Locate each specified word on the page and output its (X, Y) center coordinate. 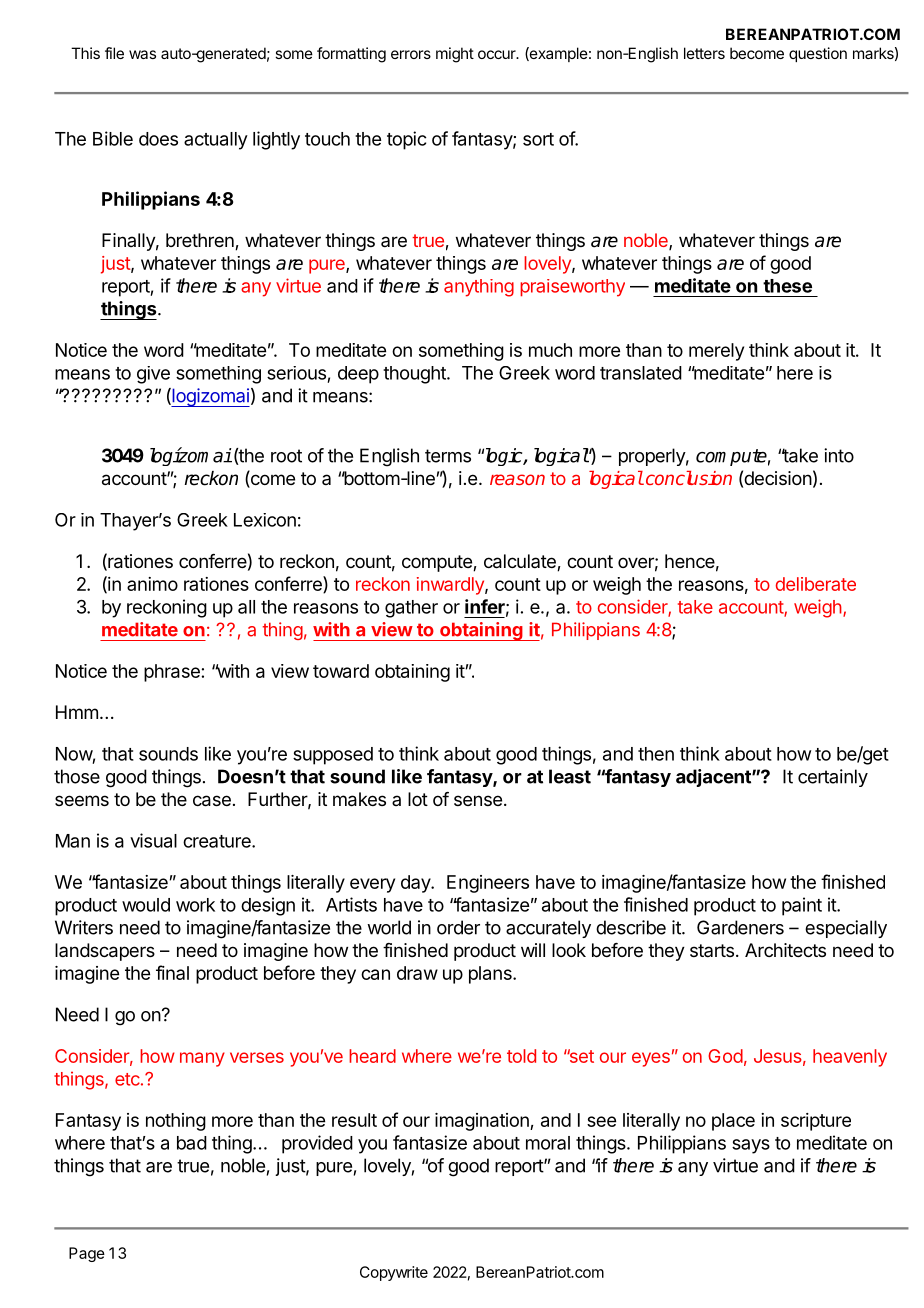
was (142, 54)
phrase (172, 673)
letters (704, 53)
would (146, 905)
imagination (483, 1122)
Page (87, 1254)
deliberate (816, 584)
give (153, 375)
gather (411, 609)
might (455, 55)
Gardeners (740, 927)
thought (415, 375)
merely (716, 352)
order (458, 927)
